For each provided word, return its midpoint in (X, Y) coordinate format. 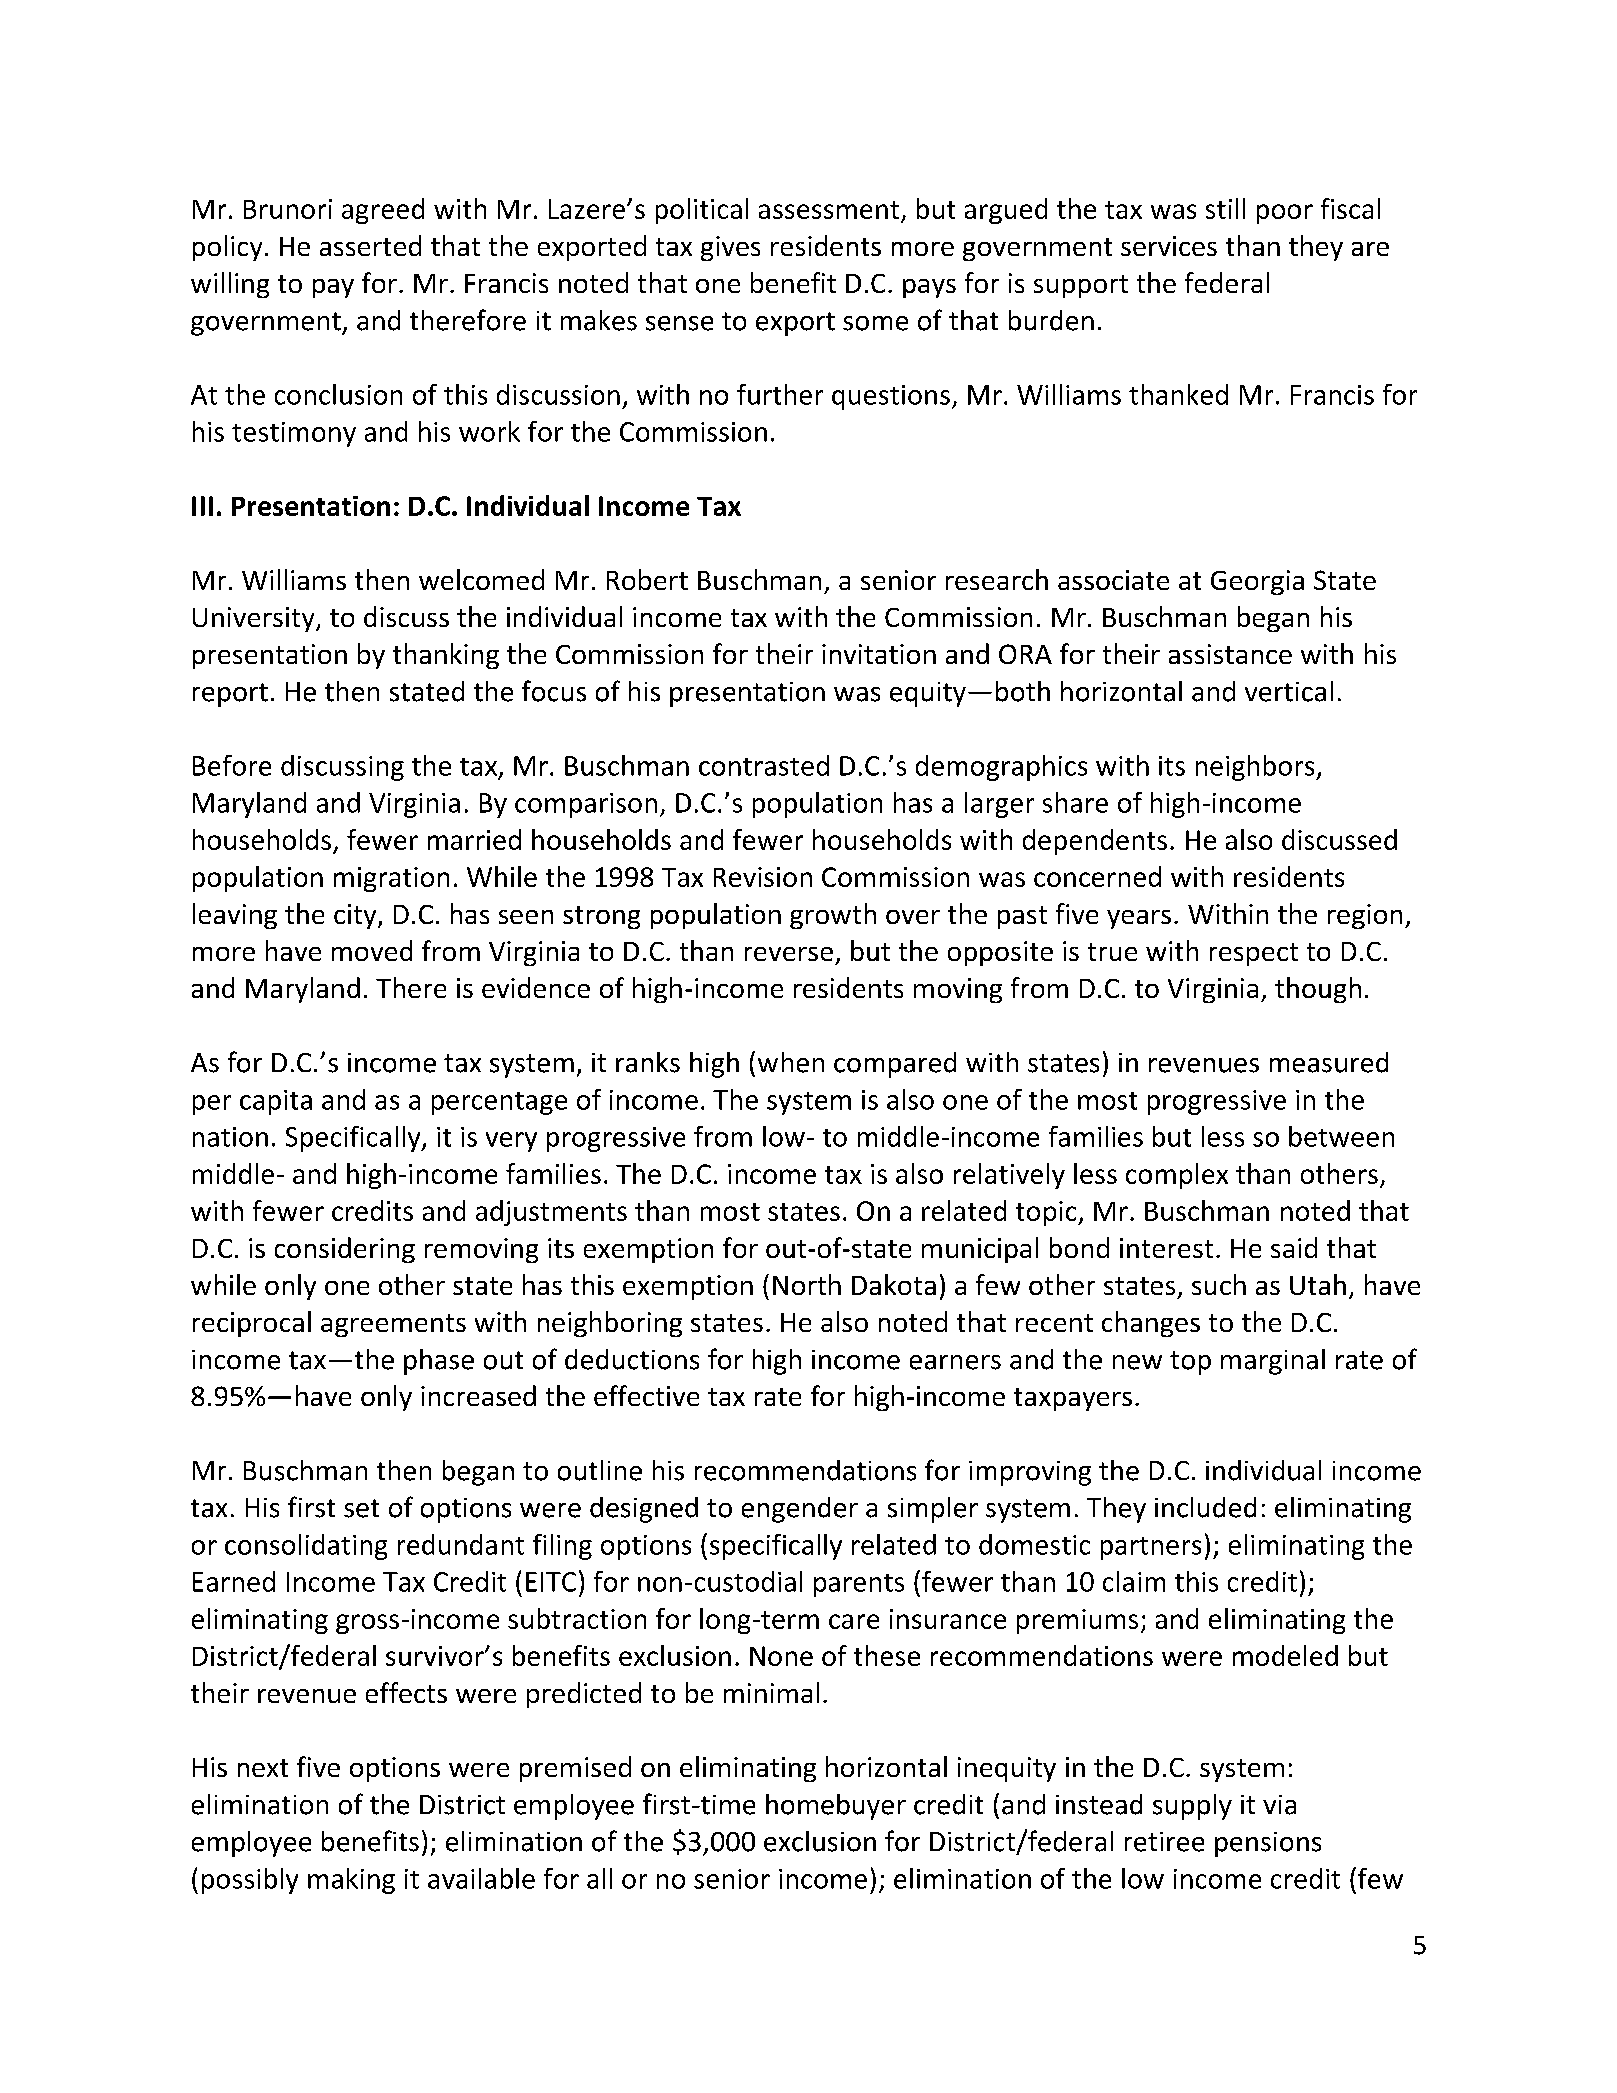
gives (730, 248)
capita (276, 1102)
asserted (370, 245)
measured (1329, 1062)
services (1169, 246)
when (791, 1062)
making (351, 1881)
